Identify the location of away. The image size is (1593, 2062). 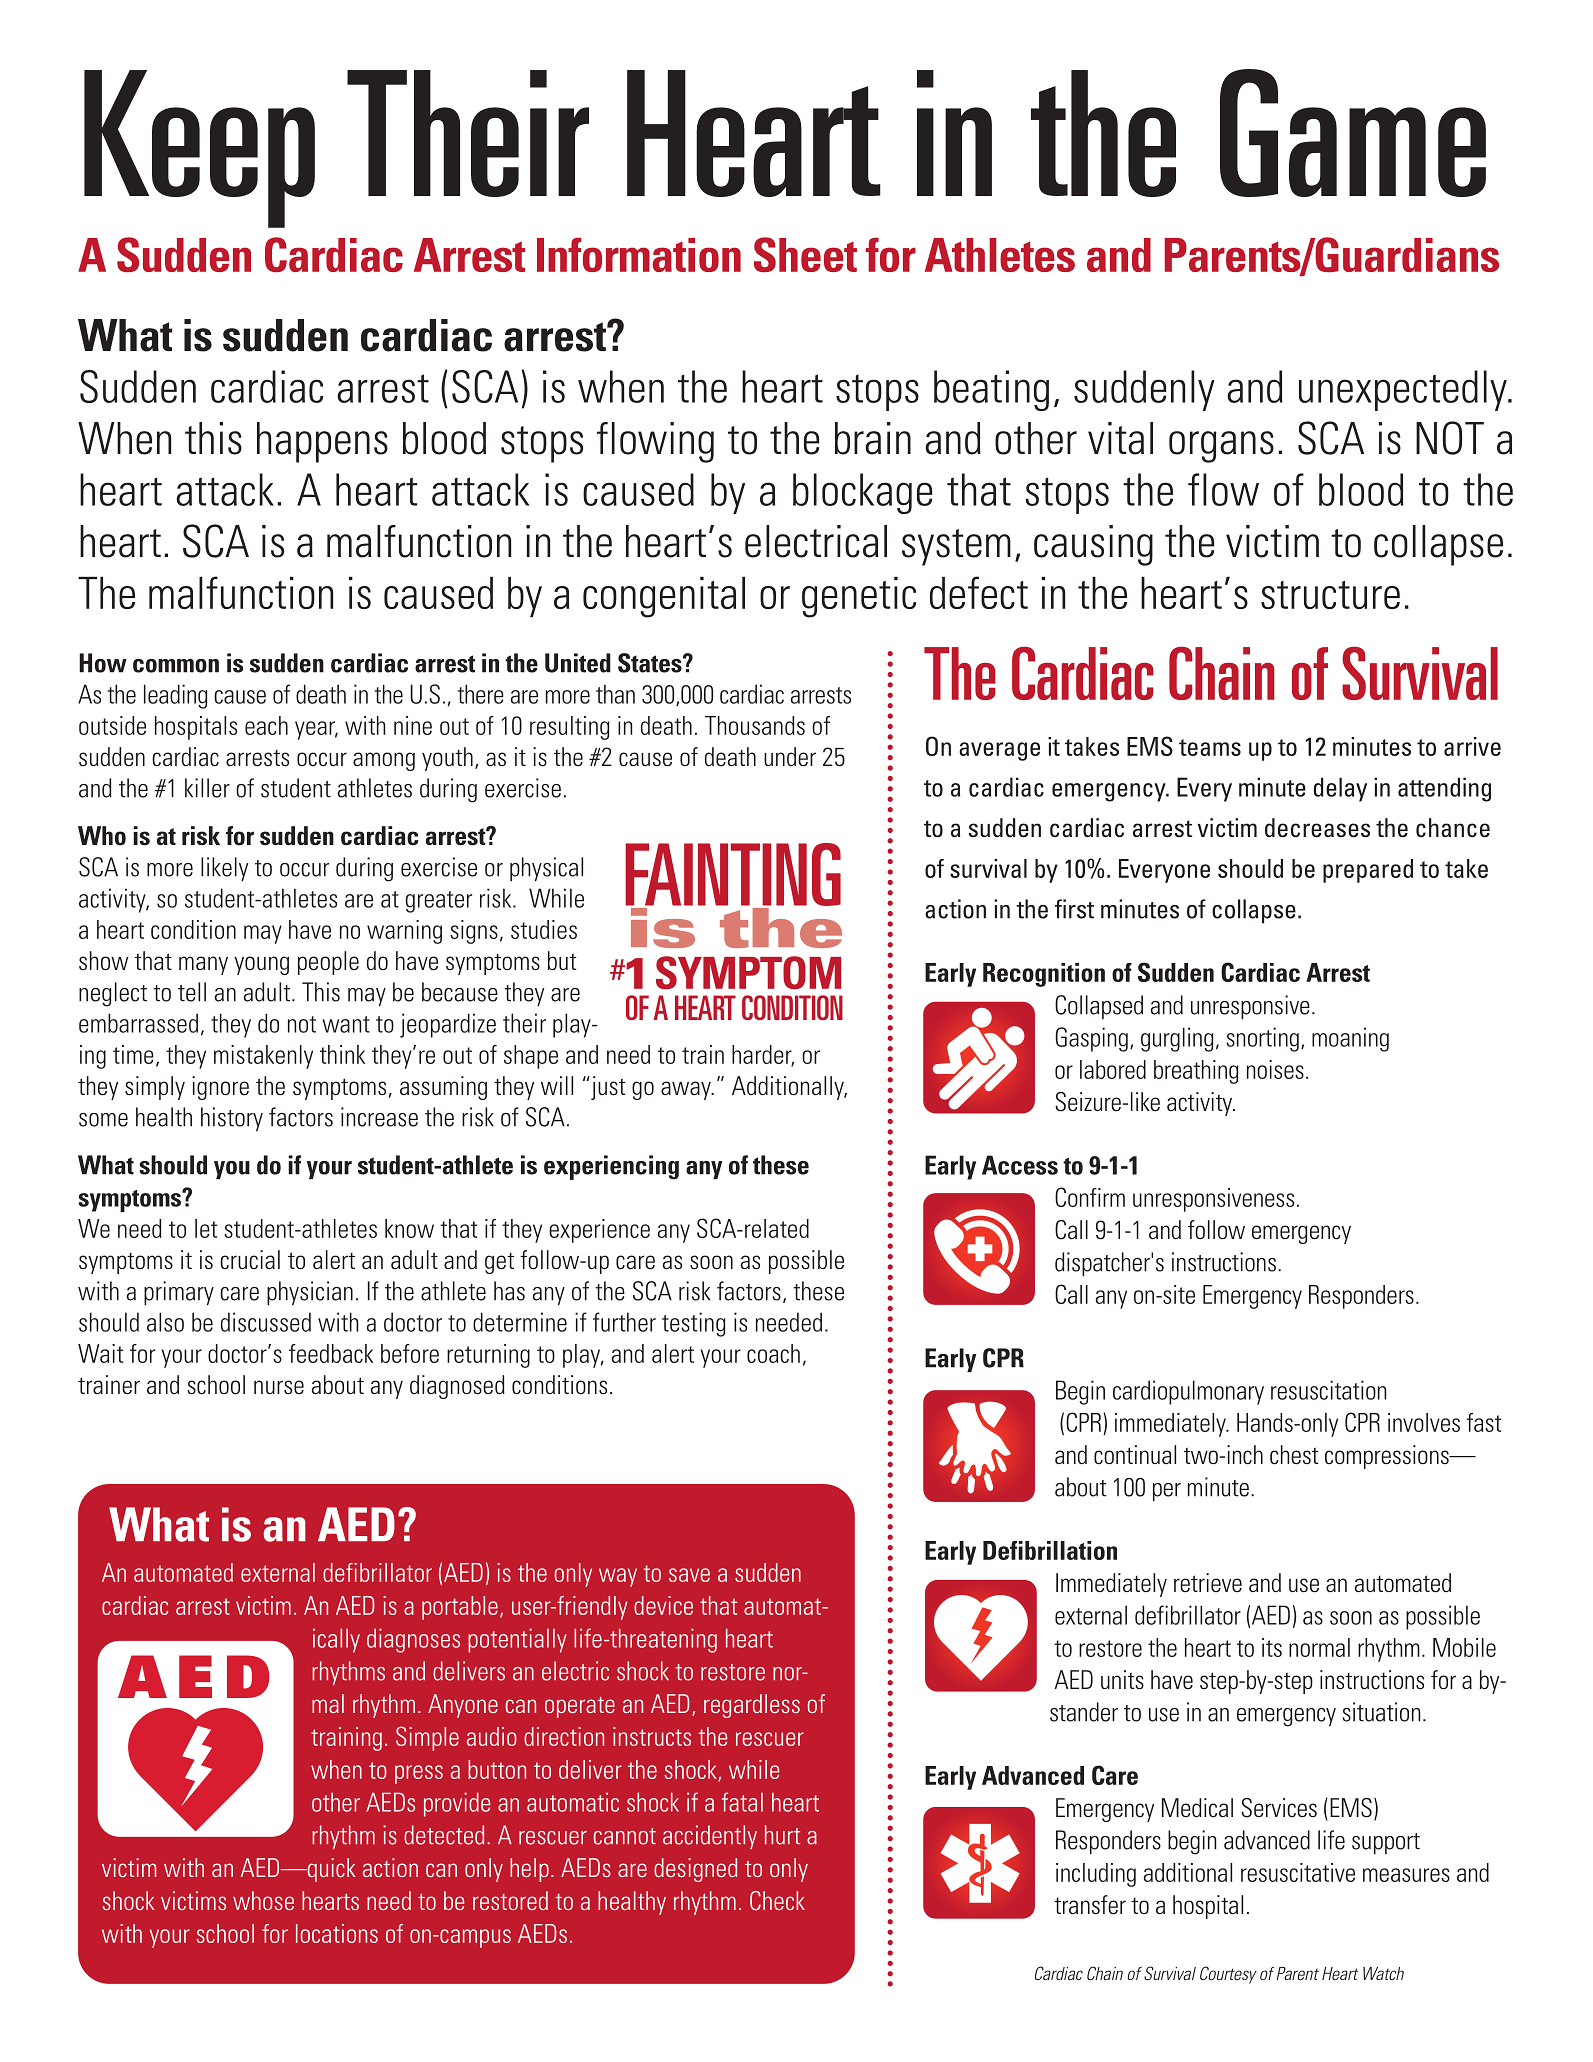
(687, 1090).
